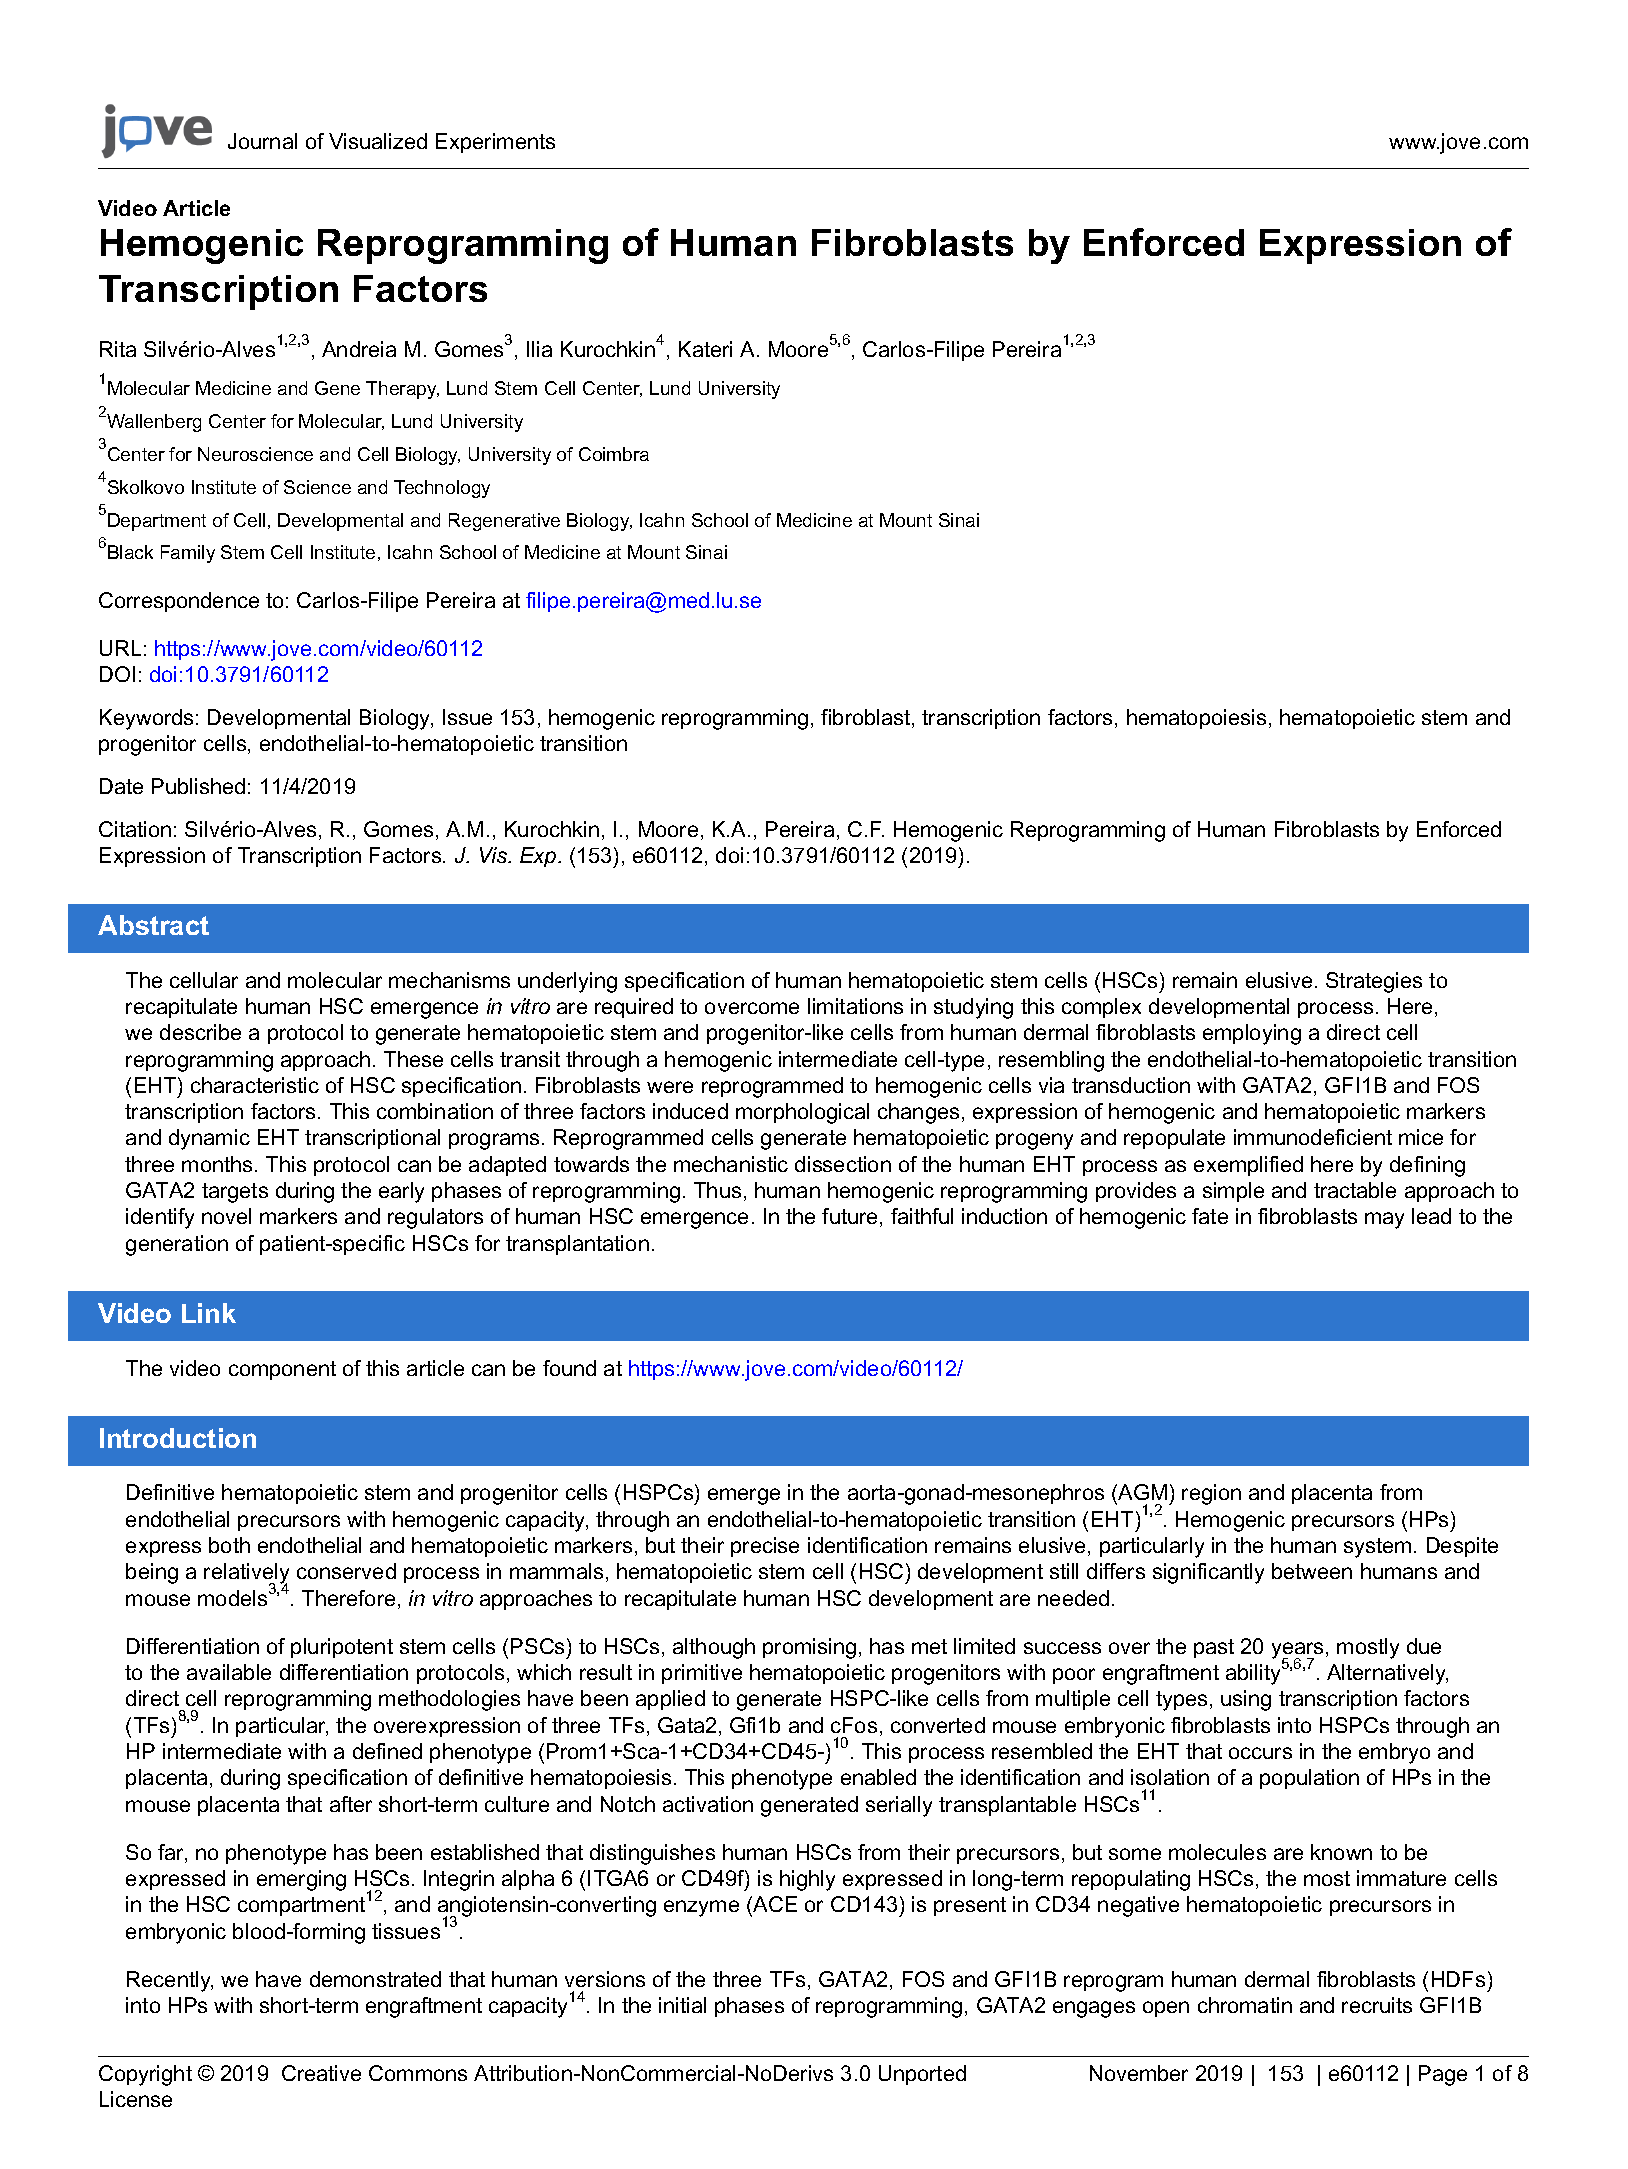 The image size is (1628, 2169). What do you see at coordinates (495, 143) in the document?
I see `Experiments` at bounding box center [495, 143].
